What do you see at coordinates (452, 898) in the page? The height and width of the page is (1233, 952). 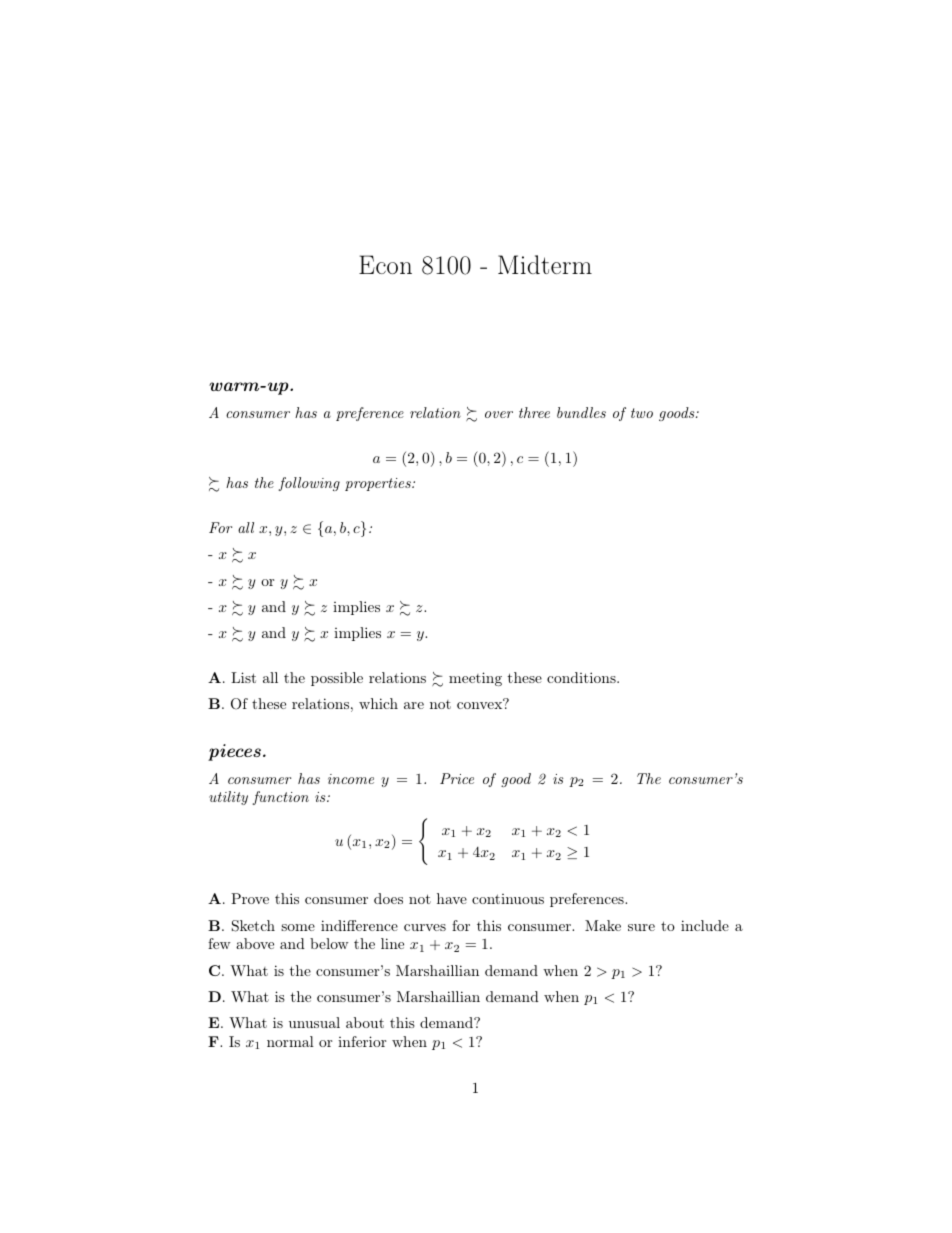 I see `have` at bounding box center [452, 898].
